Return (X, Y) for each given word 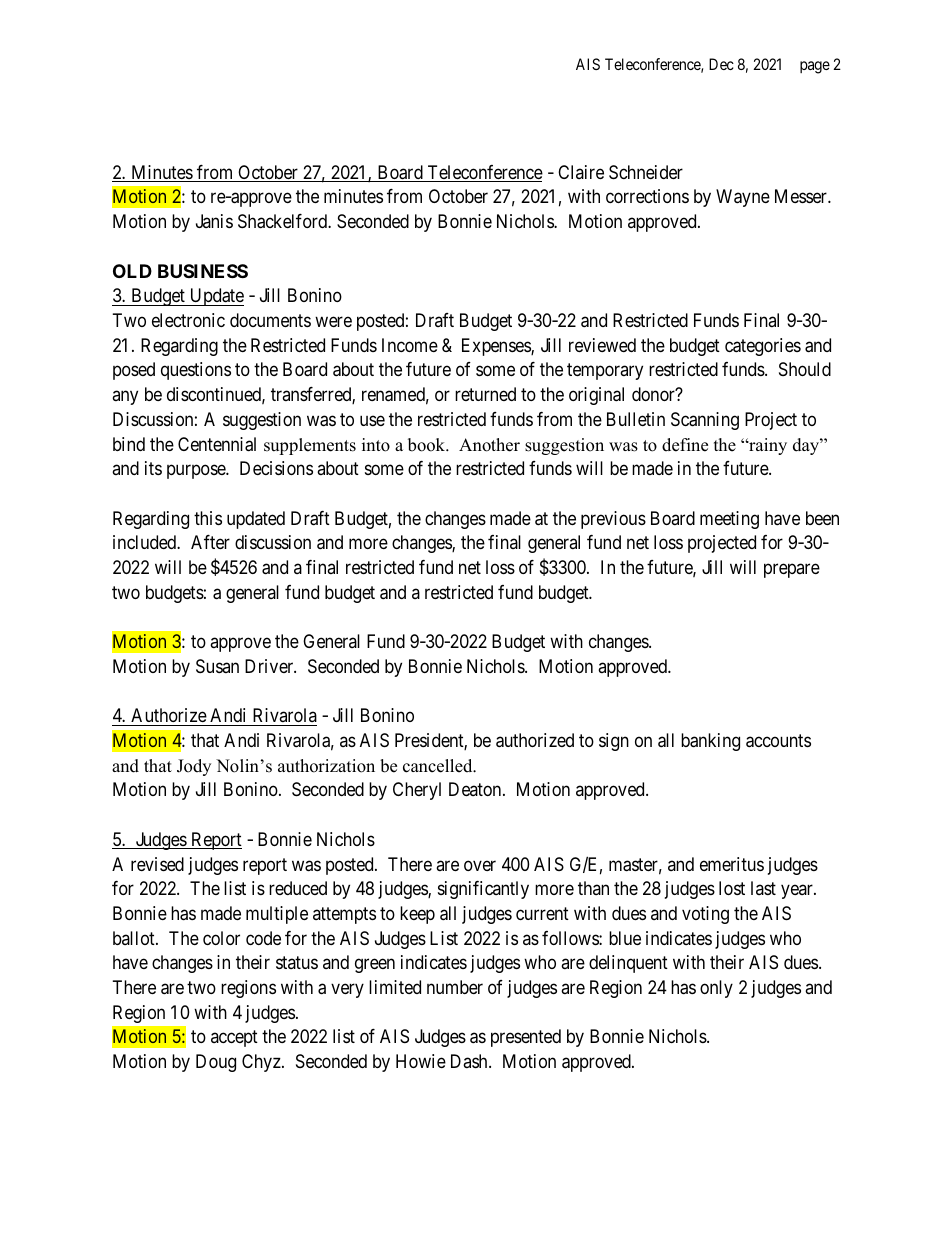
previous (613, 520)
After (210, 542)
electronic (188, 320)
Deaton (476, 789)
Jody (194, 767)
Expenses (497, 347)
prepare (792, 570)
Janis (214, 221)
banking (710, 742)
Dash (470, 1061)
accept (234, 1039)
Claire (581, 172)
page (815, 67)
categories (763, 347)
